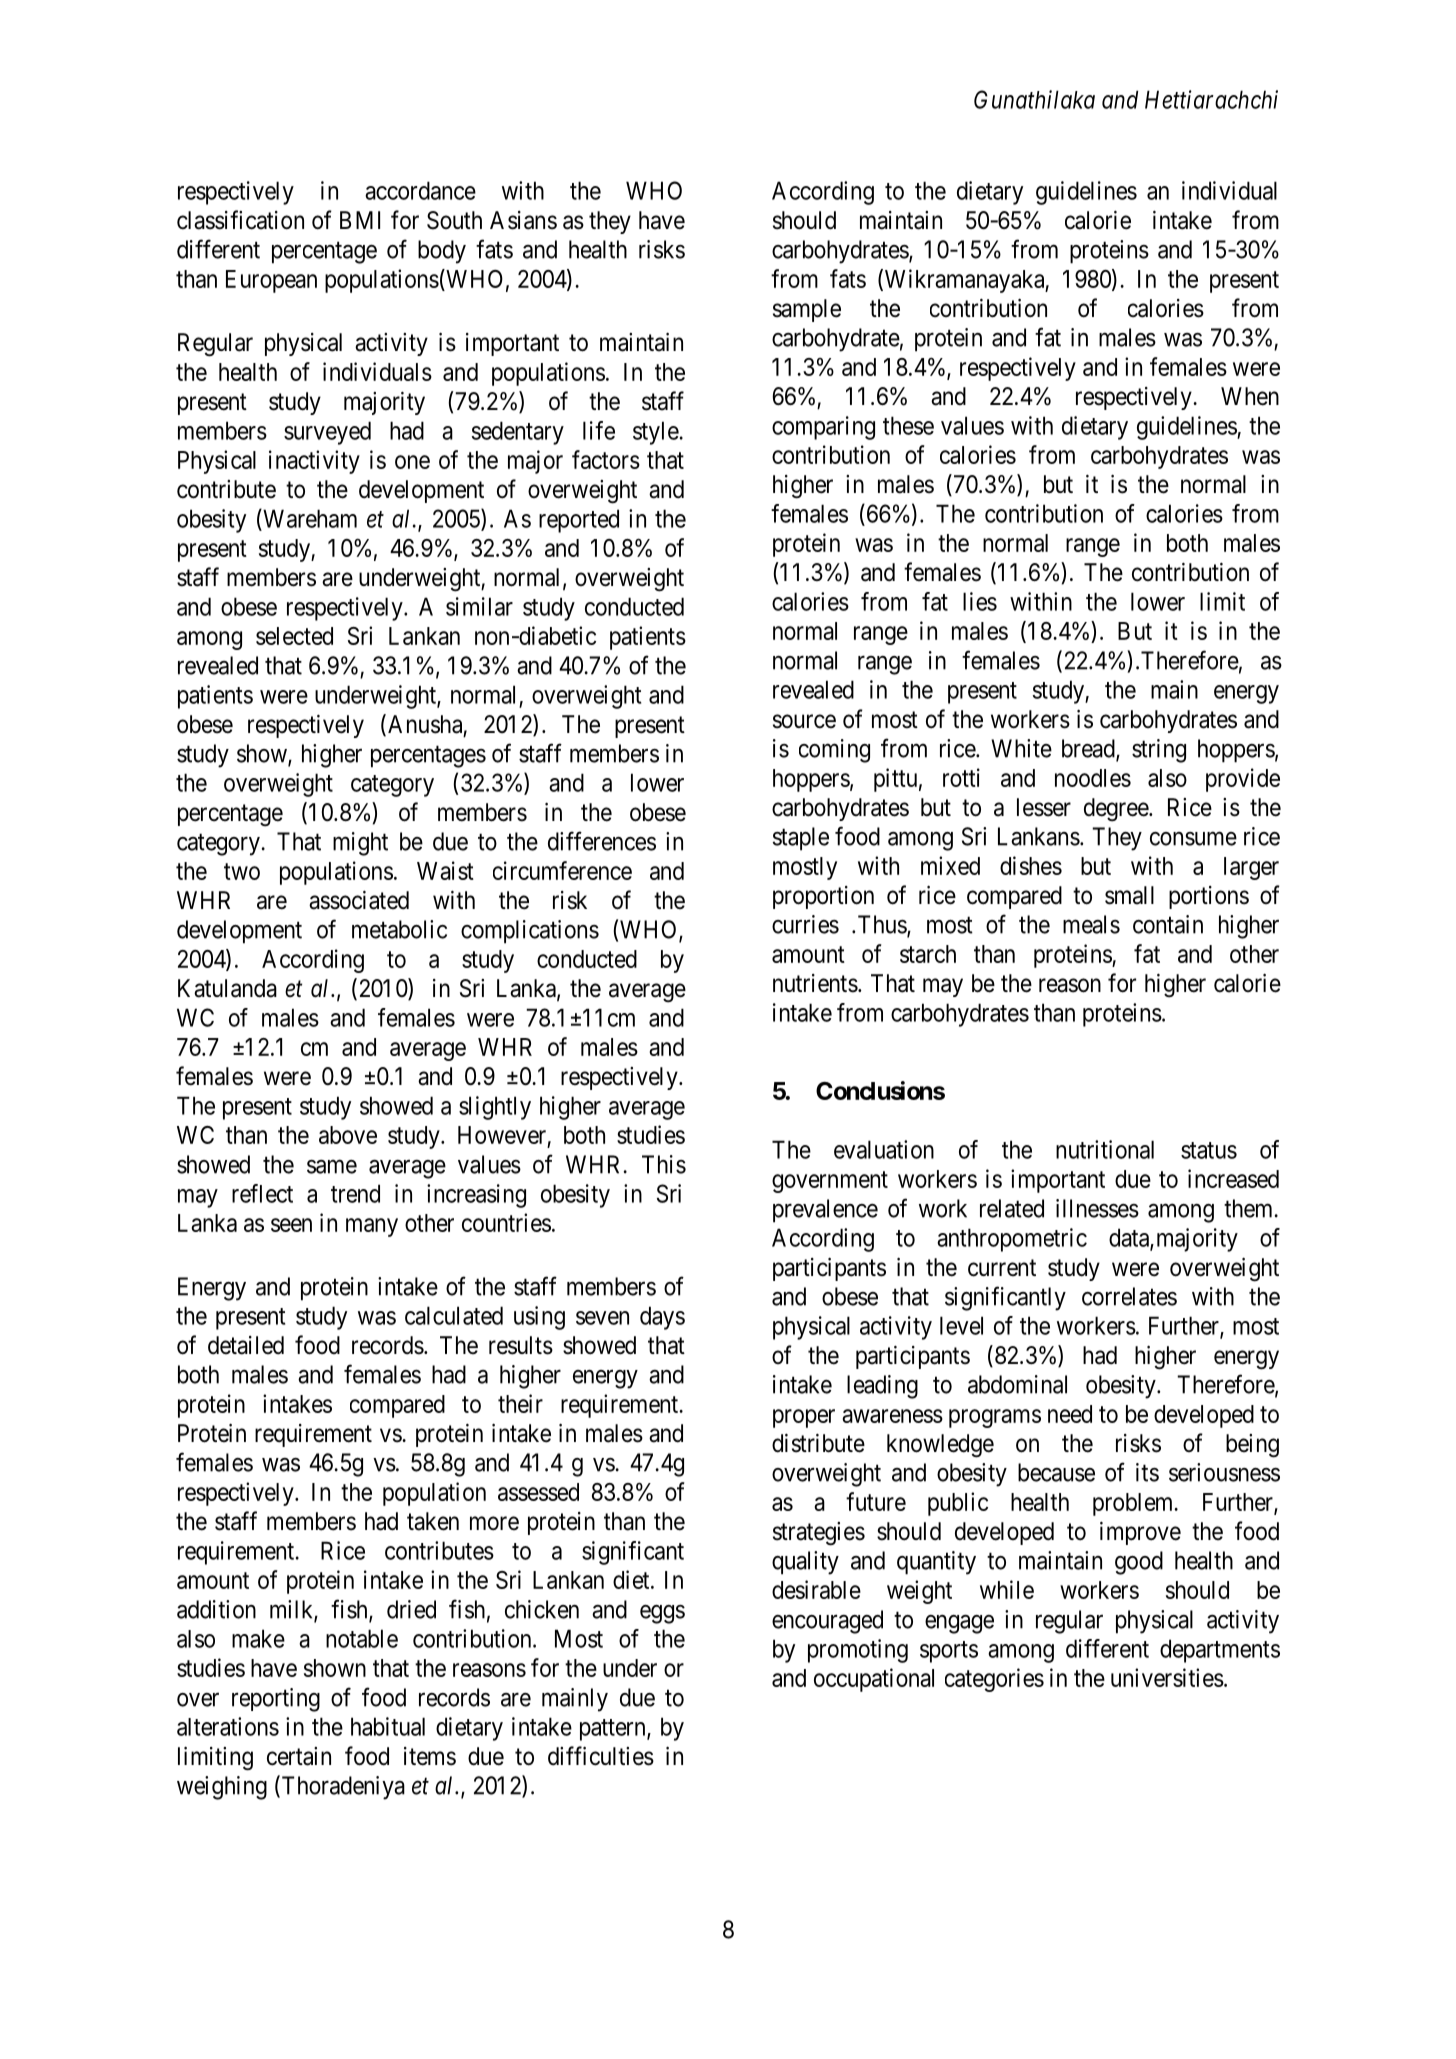 The image size is (1456, 2059). I want to click on difficulties, so click(601, 1756).
